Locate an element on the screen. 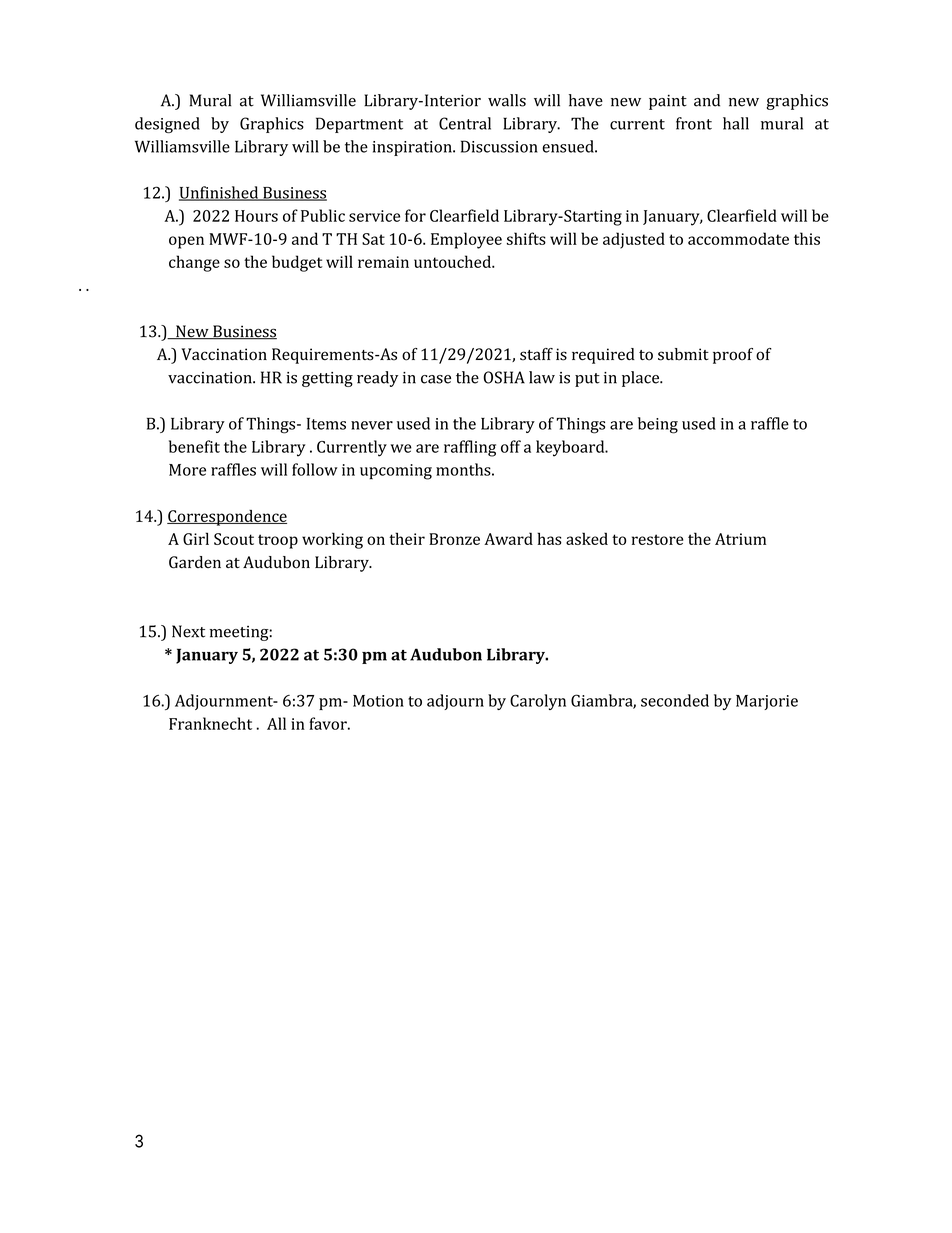  getting is located at coordinates (327, 379).
